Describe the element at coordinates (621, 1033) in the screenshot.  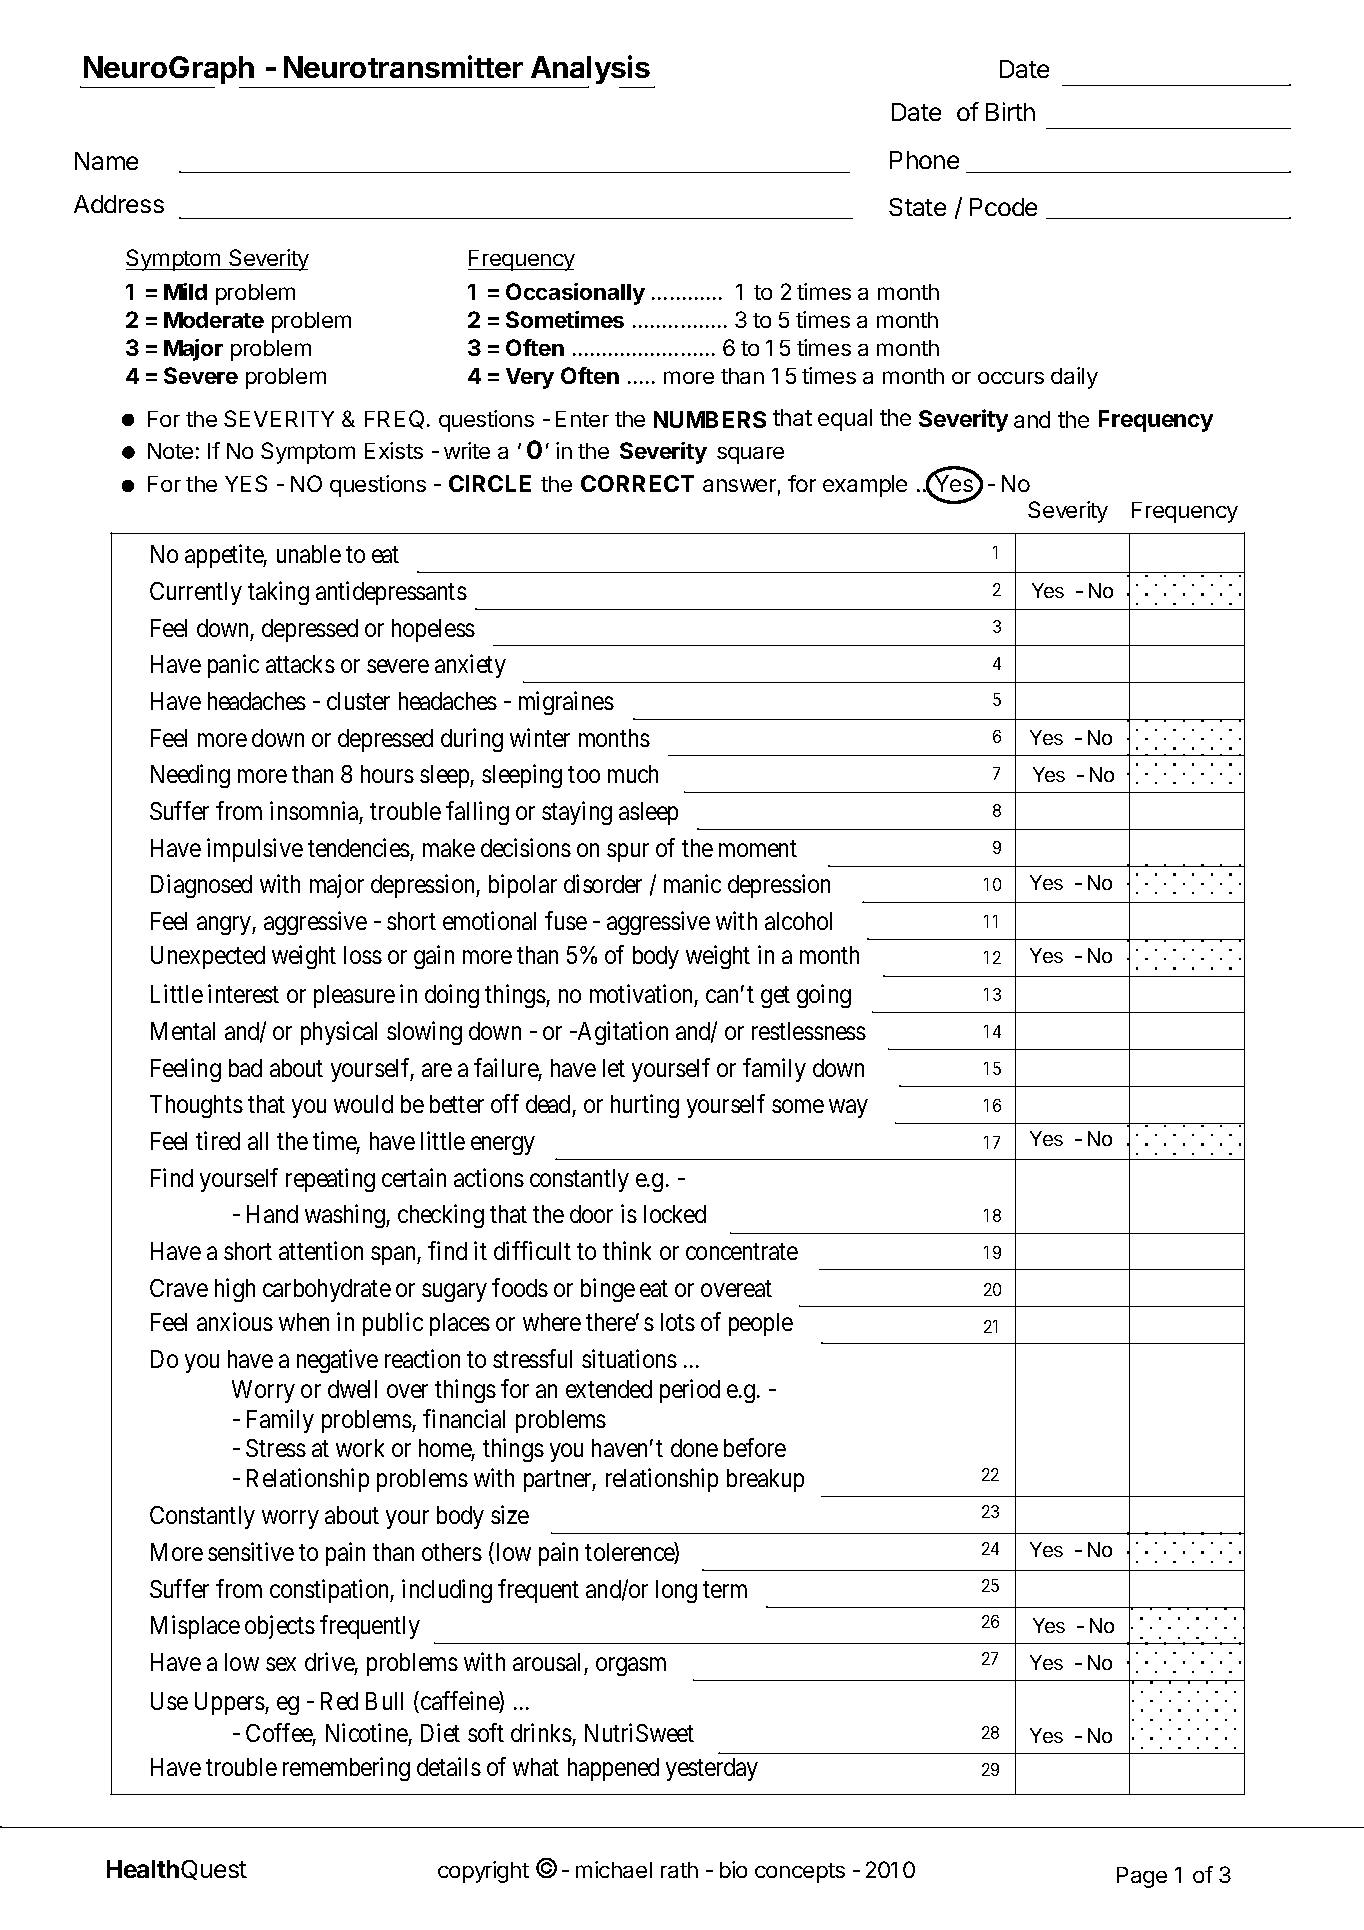
I see `Agitation` at that location.
